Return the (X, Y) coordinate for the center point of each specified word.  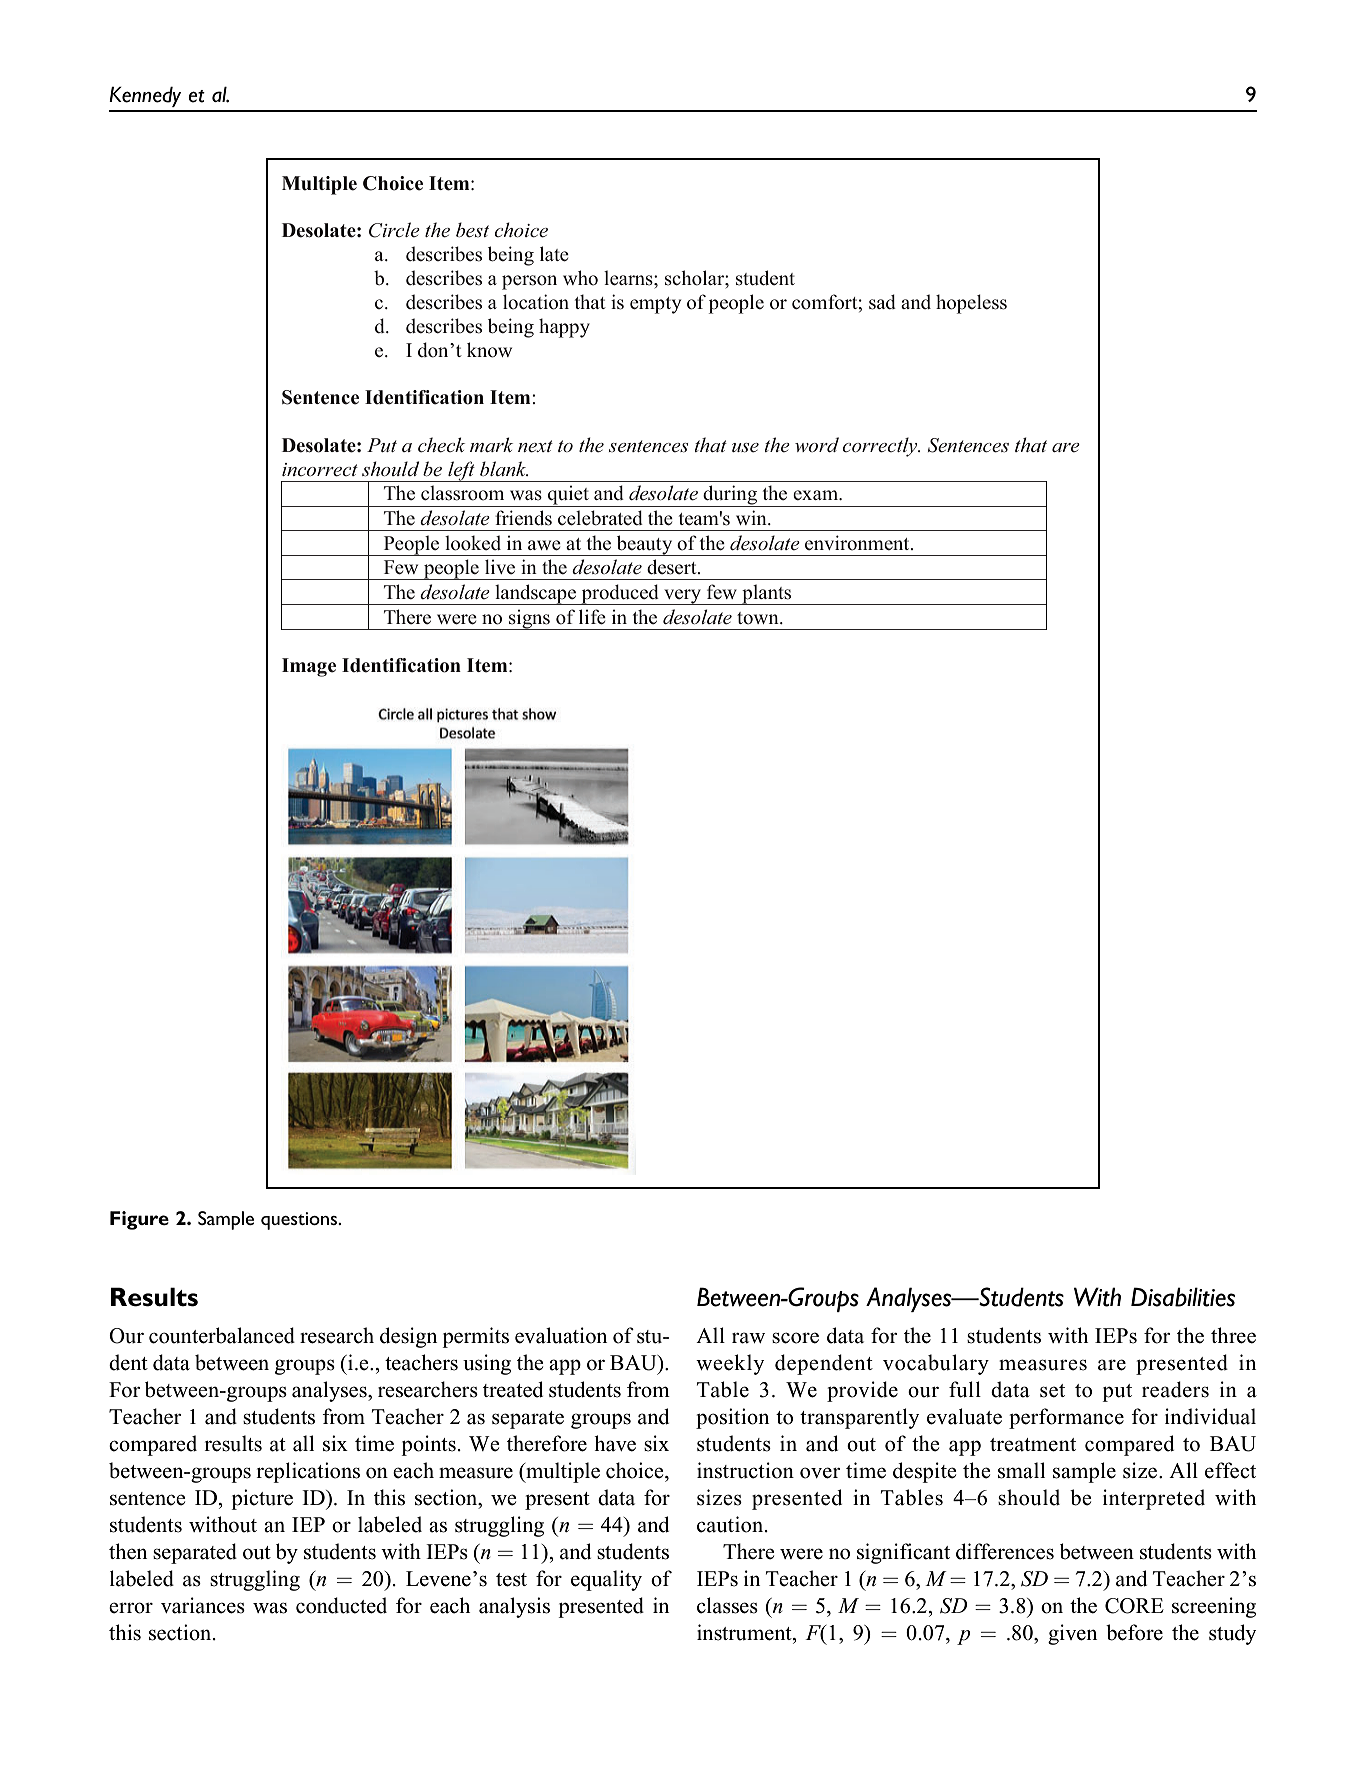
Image (309, 667)
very (683, 597)
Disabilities (1183, 1297)
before (1134, 1632)
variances (203, 1605)
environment (858, 543)
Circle (394, 230)
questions (300, 1221)
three (1233, 1335)
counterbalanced (222, 1335)
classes (727, 1605)
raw (748, 1338)
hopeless (971, 304)
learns (629, 278)
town (759, 618)
